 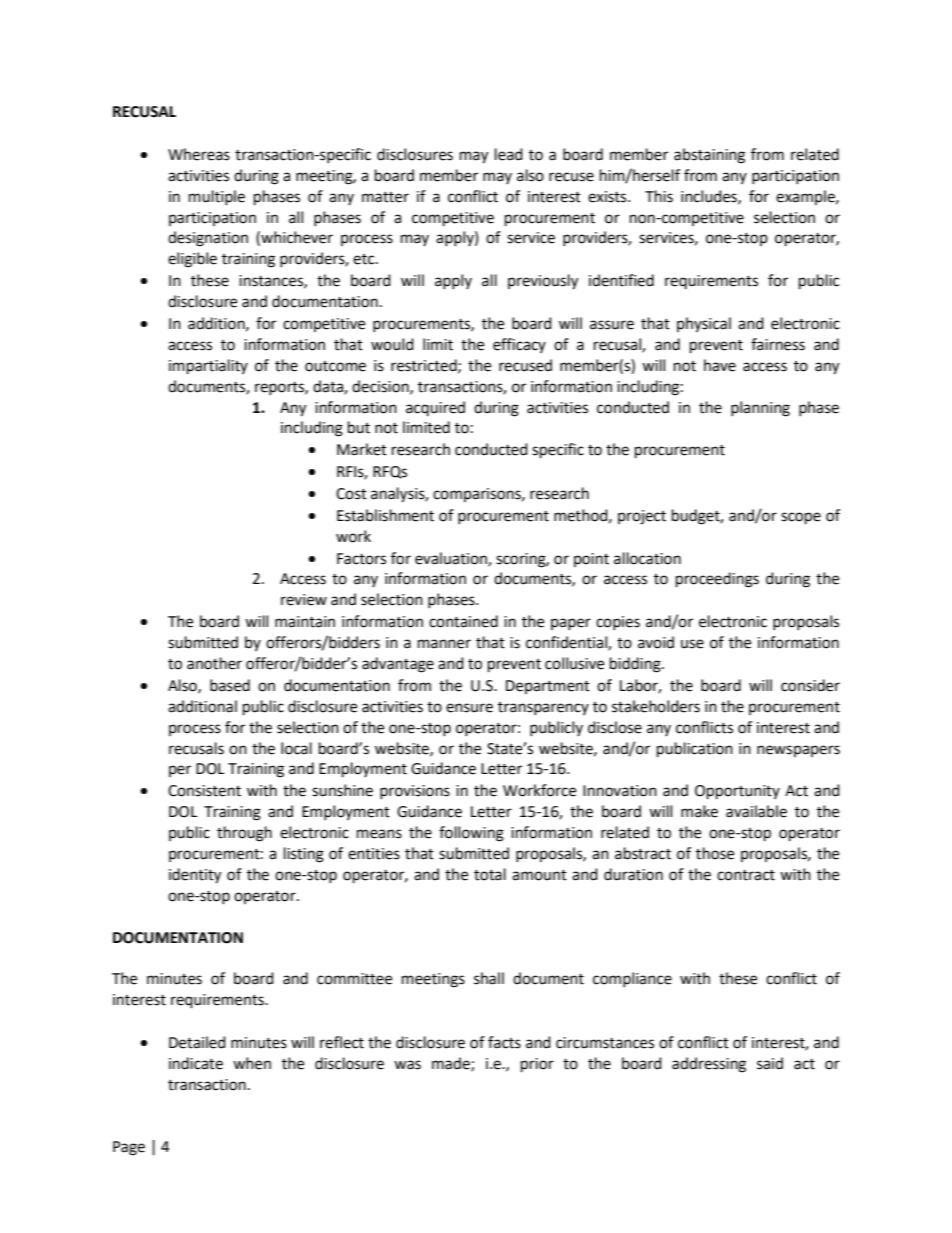 What do you see at coordinates (720, 365) in the screenshot?
I see `have` at bounding box center [720, 365].
